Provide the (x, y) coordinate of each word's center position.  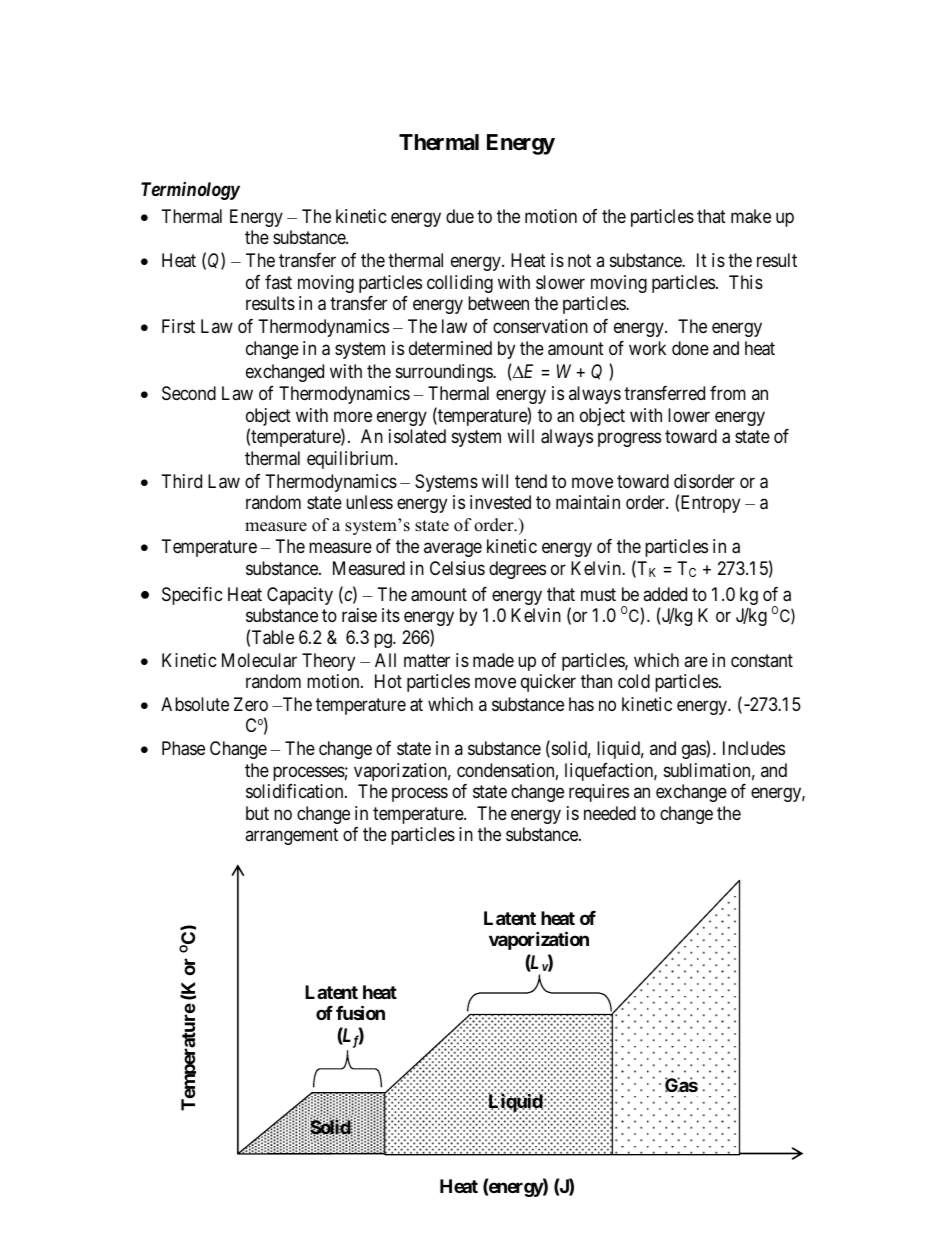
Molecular (259, 660)
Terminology (190, 191)
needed (610, 813)
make (751, 216)
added (665, 594)
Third (182, 481)
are (696, 661)
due (460, 216)
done (690, 348)
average (453, 550)
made (493, 660)
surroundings (445, 373)
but (257, 813)
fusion (360, 1012)
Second (189, 393)
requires (599, 793)
